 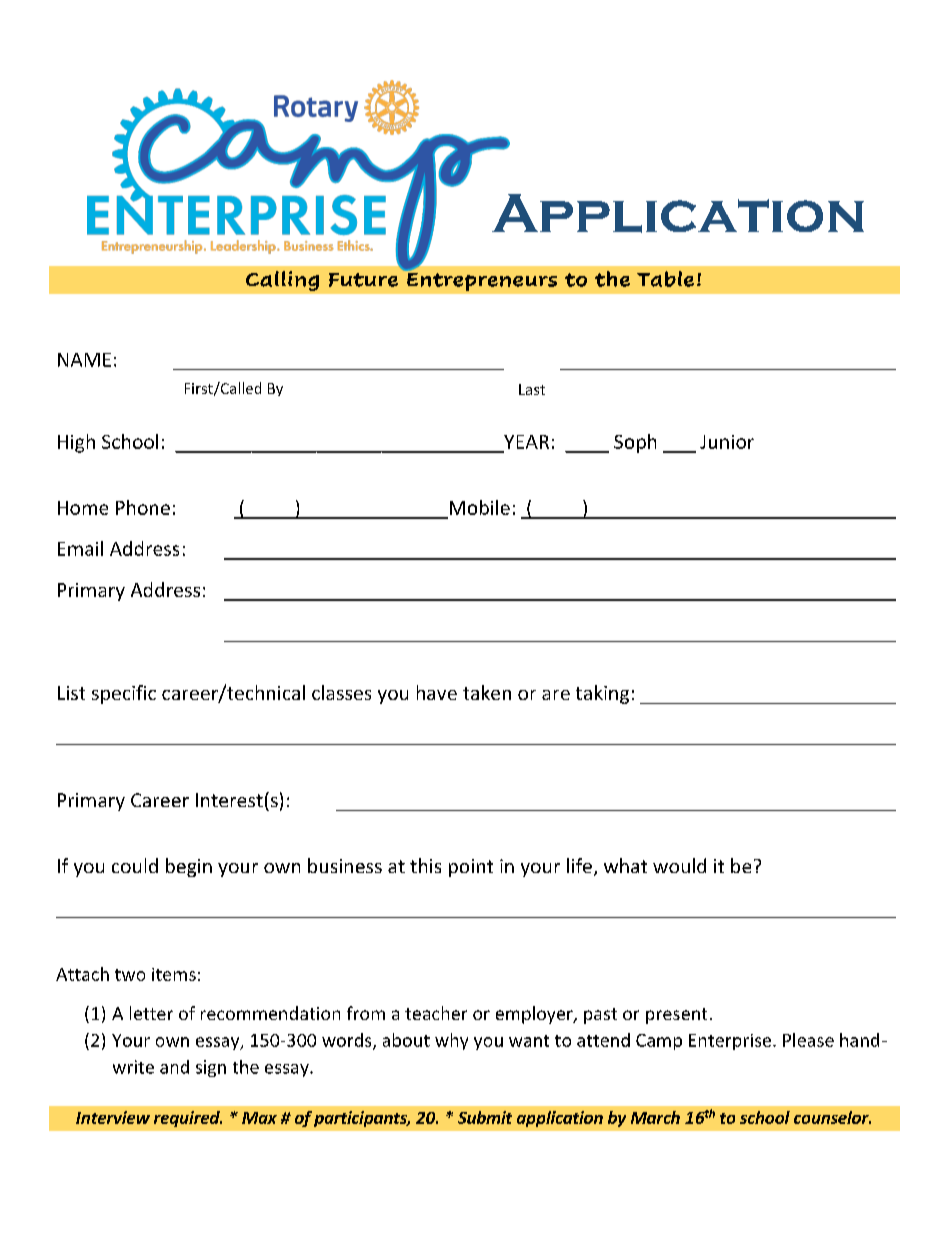 I want to click on Submit, so click(x=485, y=1117).
